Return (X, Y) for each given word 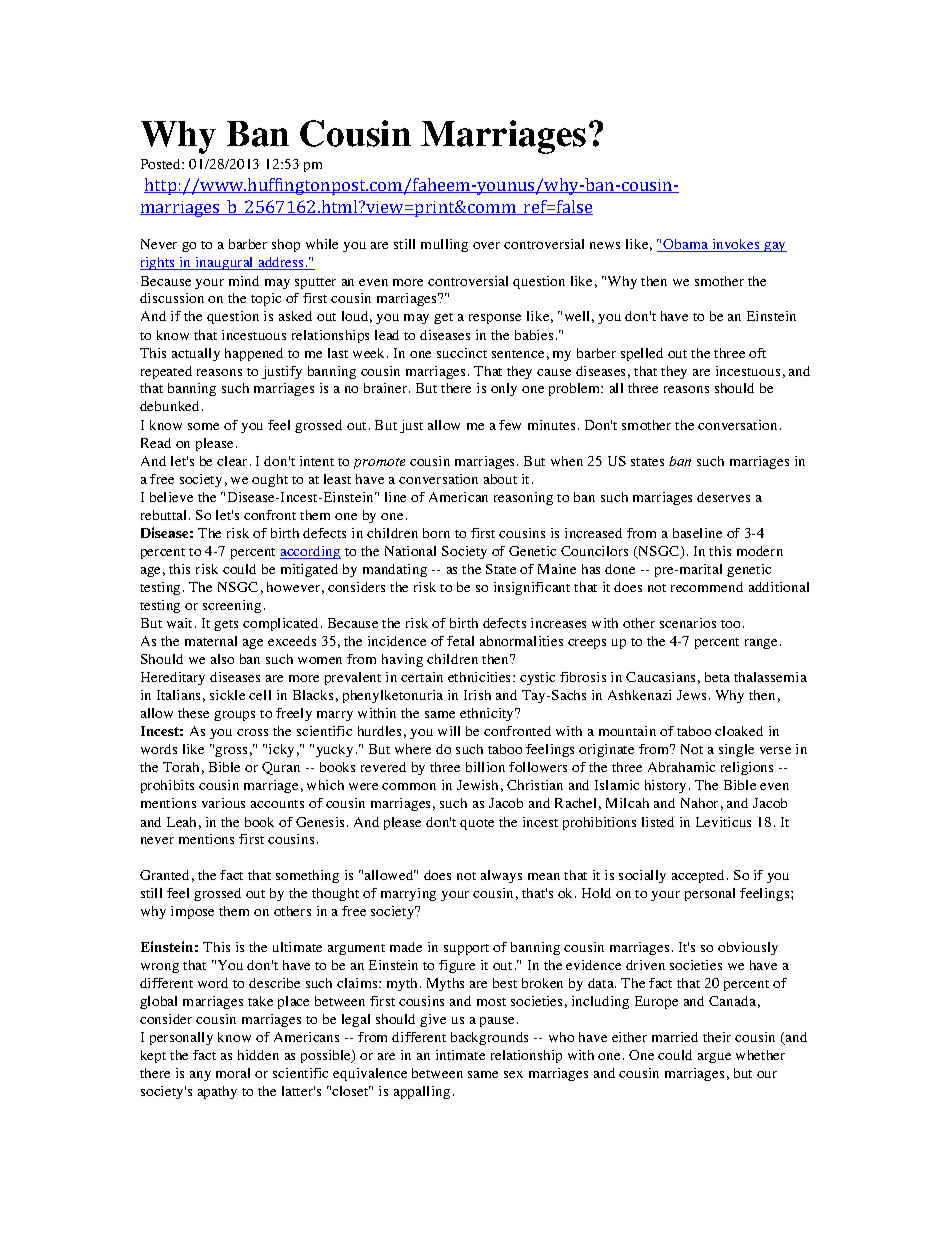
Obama (685, 245)
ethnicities (481, 677)
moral (233, 1073)
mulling (444, 245)
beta (717, 677)
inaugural (224, 263)
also (222, 659)
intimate (460, 1055)
